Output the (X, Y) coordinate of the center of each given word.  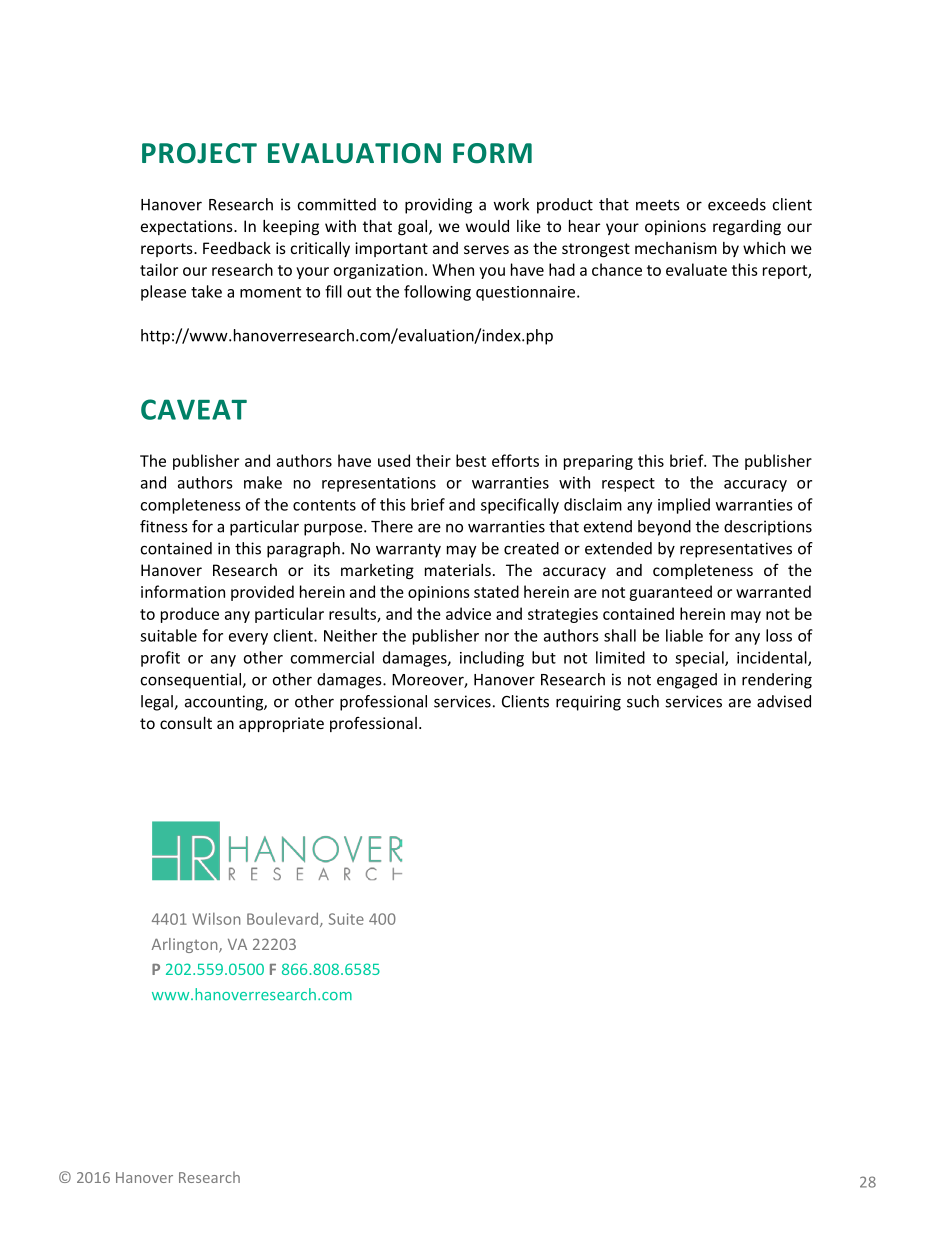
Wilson (216, 919)
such (643, 701)
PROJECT (199, 153)
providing (438, 206)
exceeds (737, 204)
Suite (346, 919)
